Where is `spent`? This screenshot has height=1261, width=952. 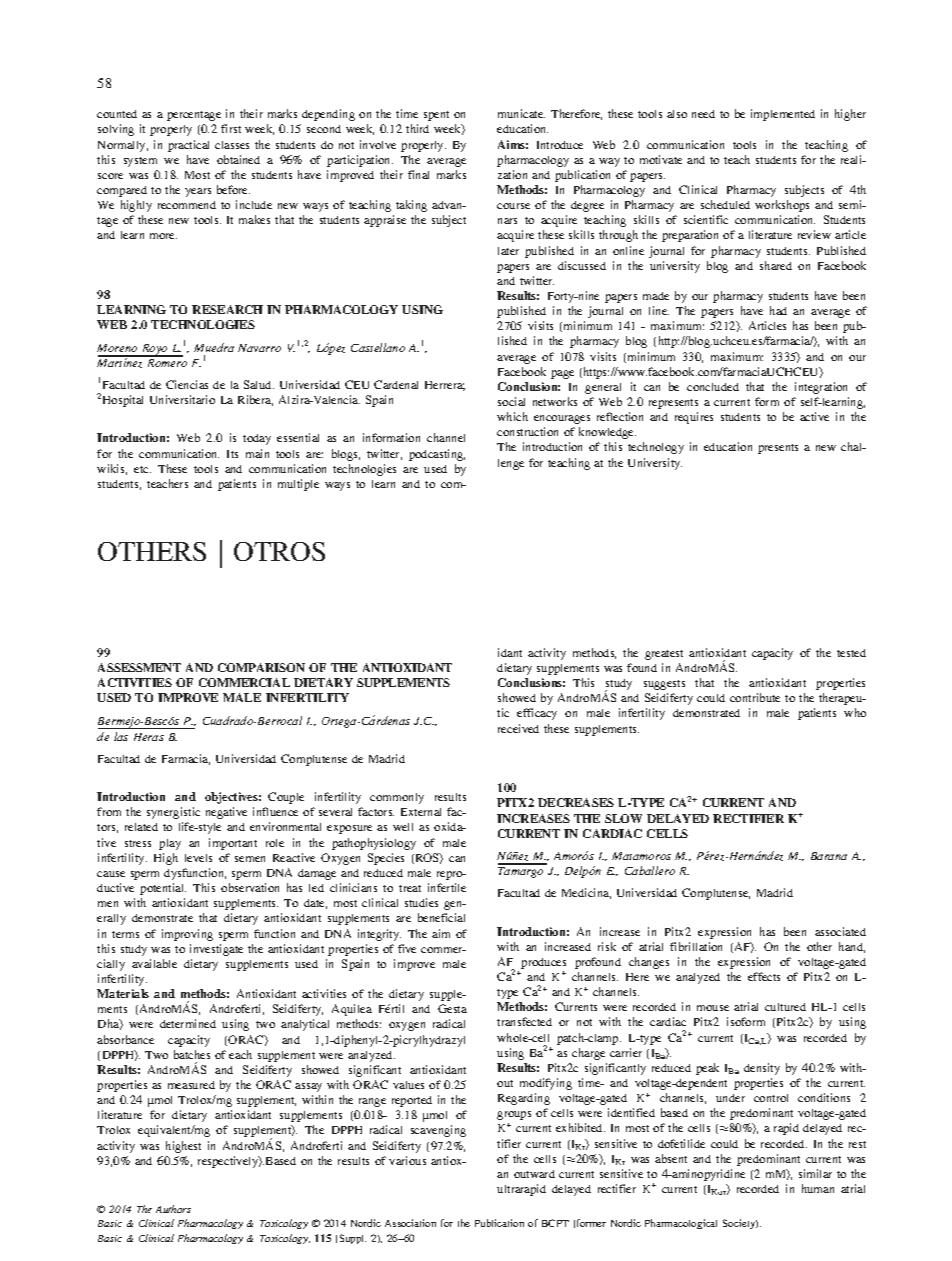 spent is located at coordinates (436, 116).
